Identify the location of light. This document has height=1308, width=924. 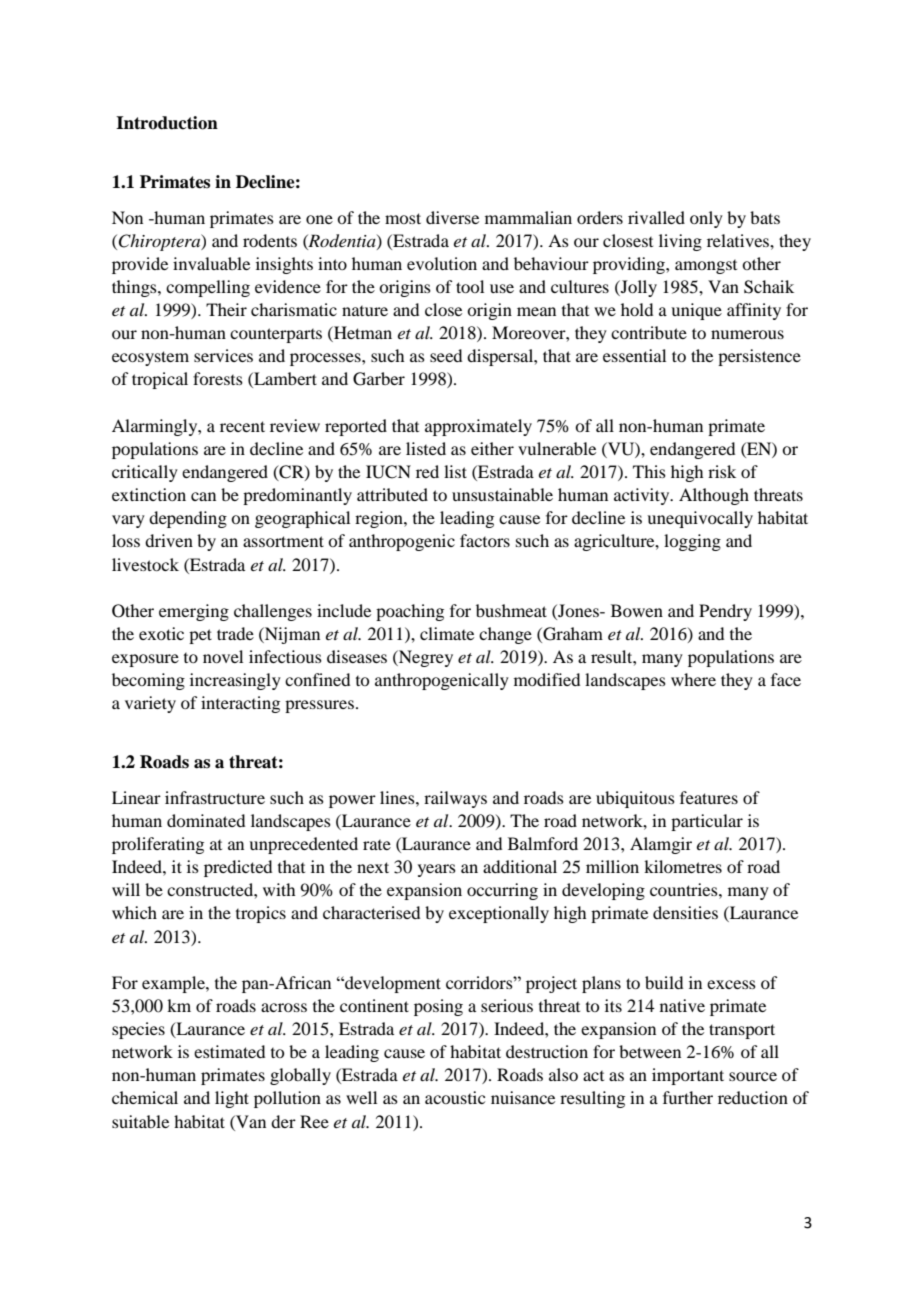
(232, 1099).
